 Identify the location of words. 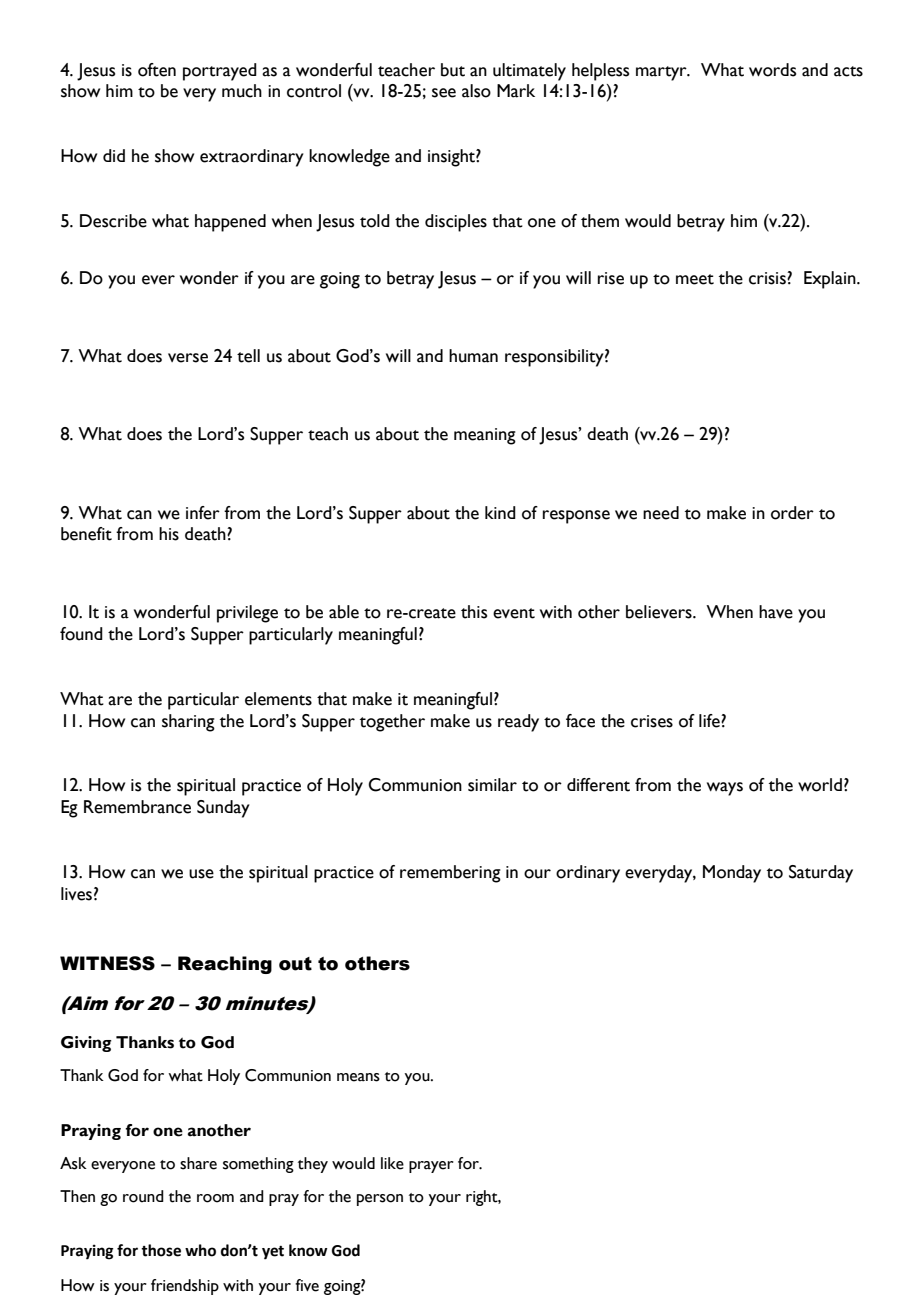
(772, 70).
